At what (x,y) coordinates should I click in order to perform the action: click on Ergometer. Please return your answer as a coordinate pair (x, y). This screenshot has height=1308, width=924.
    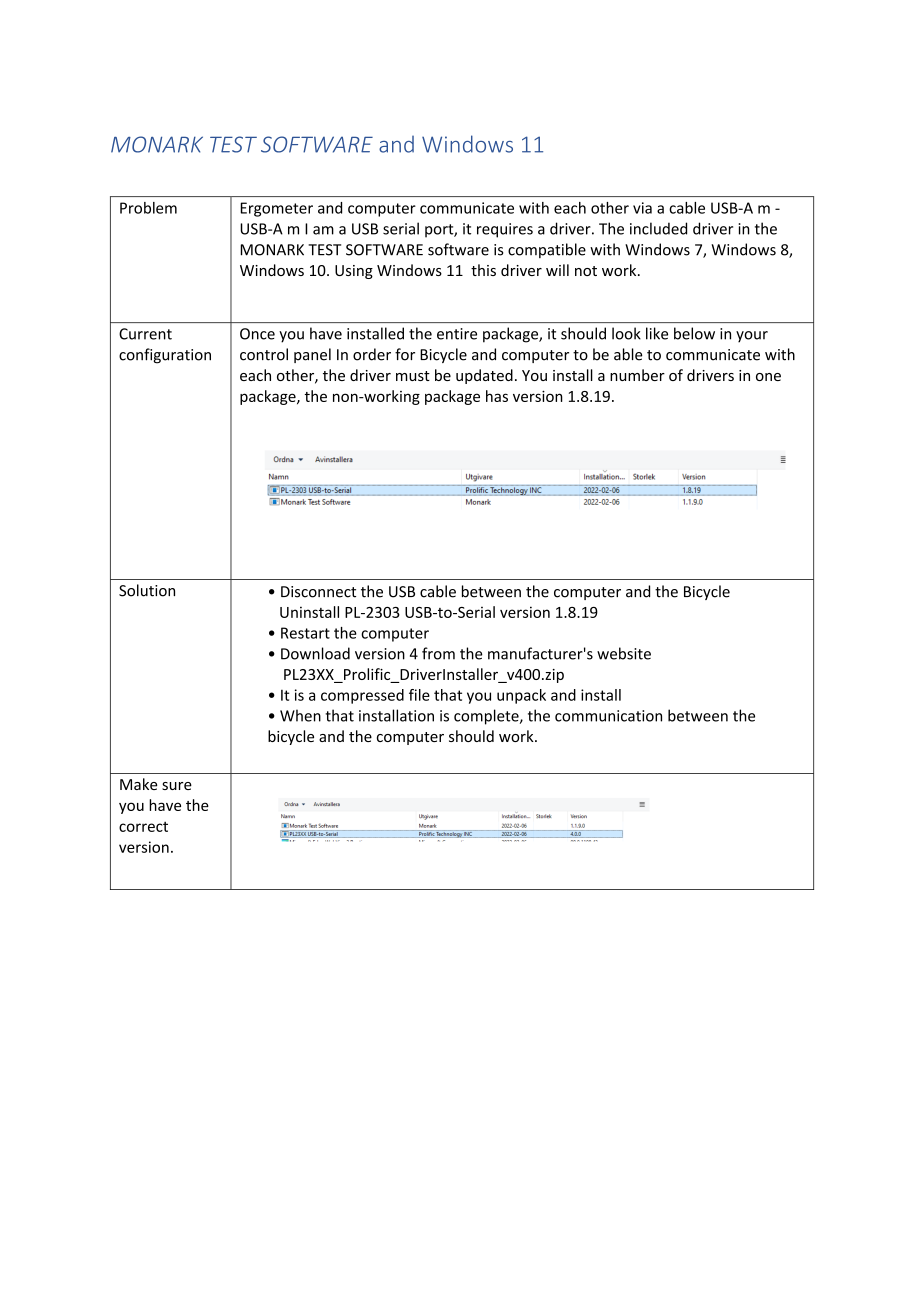
    Looking at the image, I should click on (277, 209).
